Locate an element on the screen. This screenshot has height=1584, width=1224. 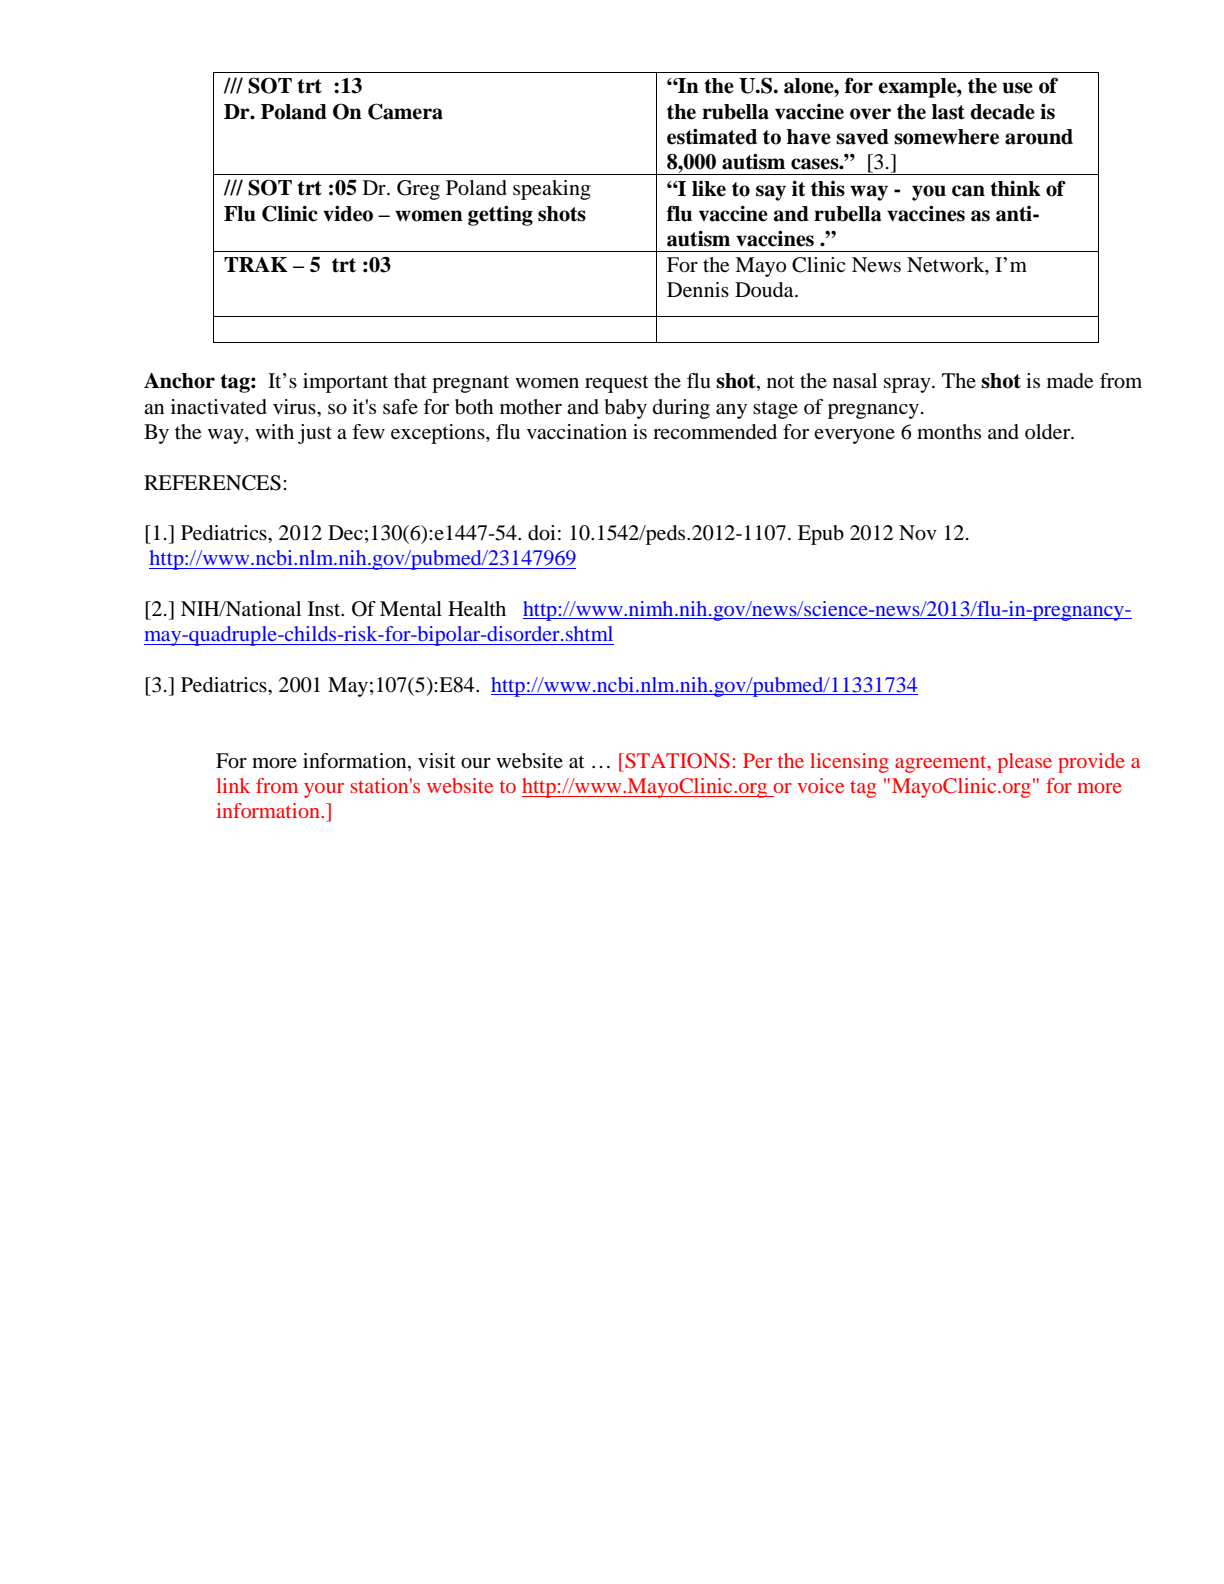
Camera is located at coordinates (405, 111).
